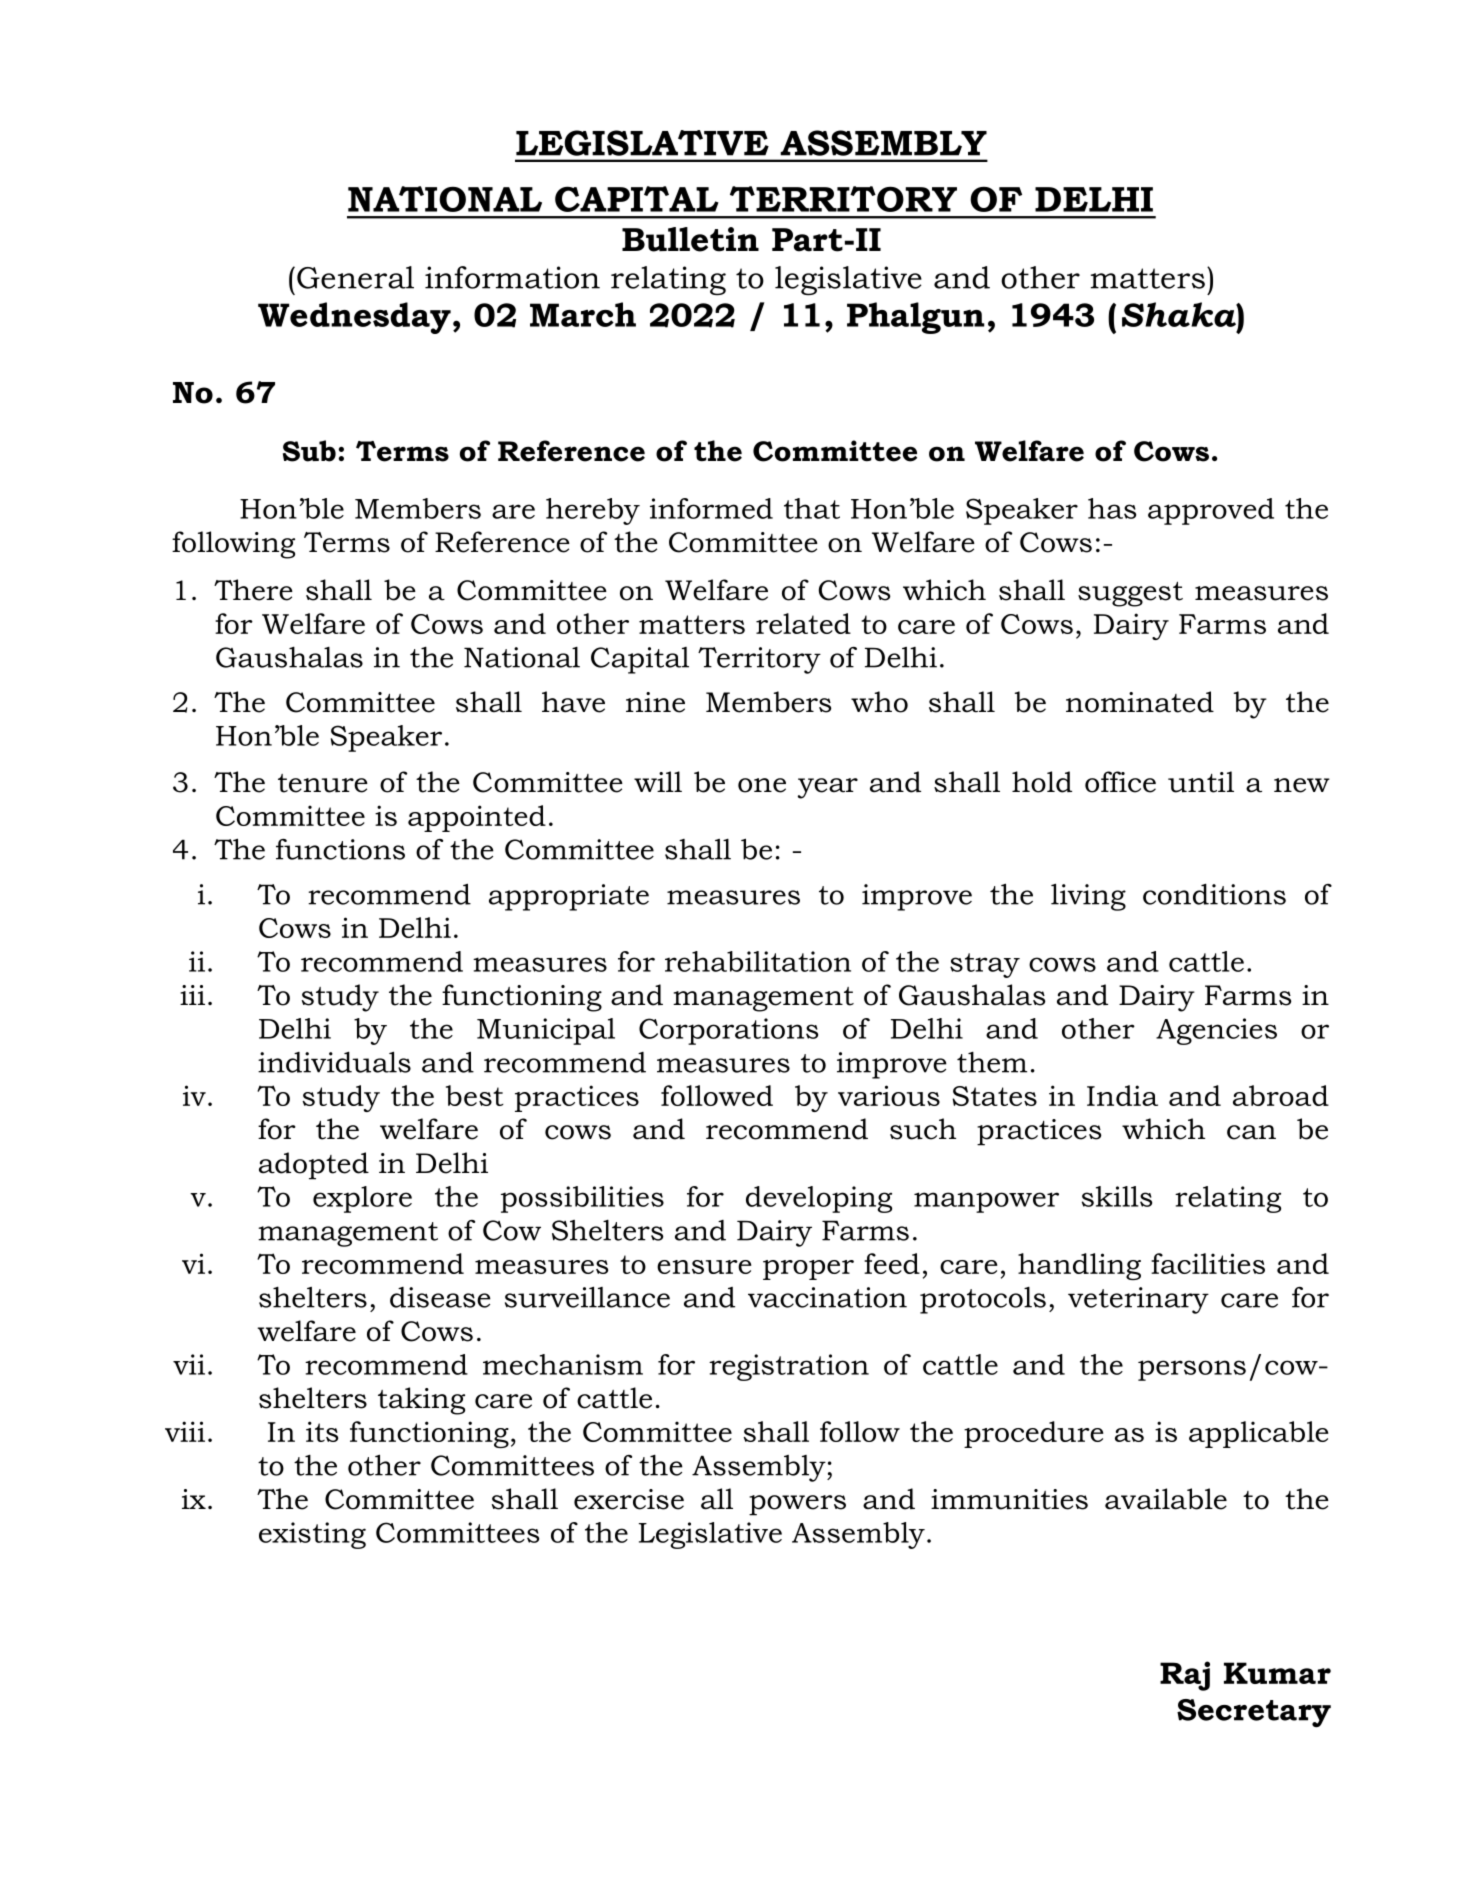 Image resolution: width=1460 pixels, height=1889 pixels. I want to click on tenure, so click(323, 783).
